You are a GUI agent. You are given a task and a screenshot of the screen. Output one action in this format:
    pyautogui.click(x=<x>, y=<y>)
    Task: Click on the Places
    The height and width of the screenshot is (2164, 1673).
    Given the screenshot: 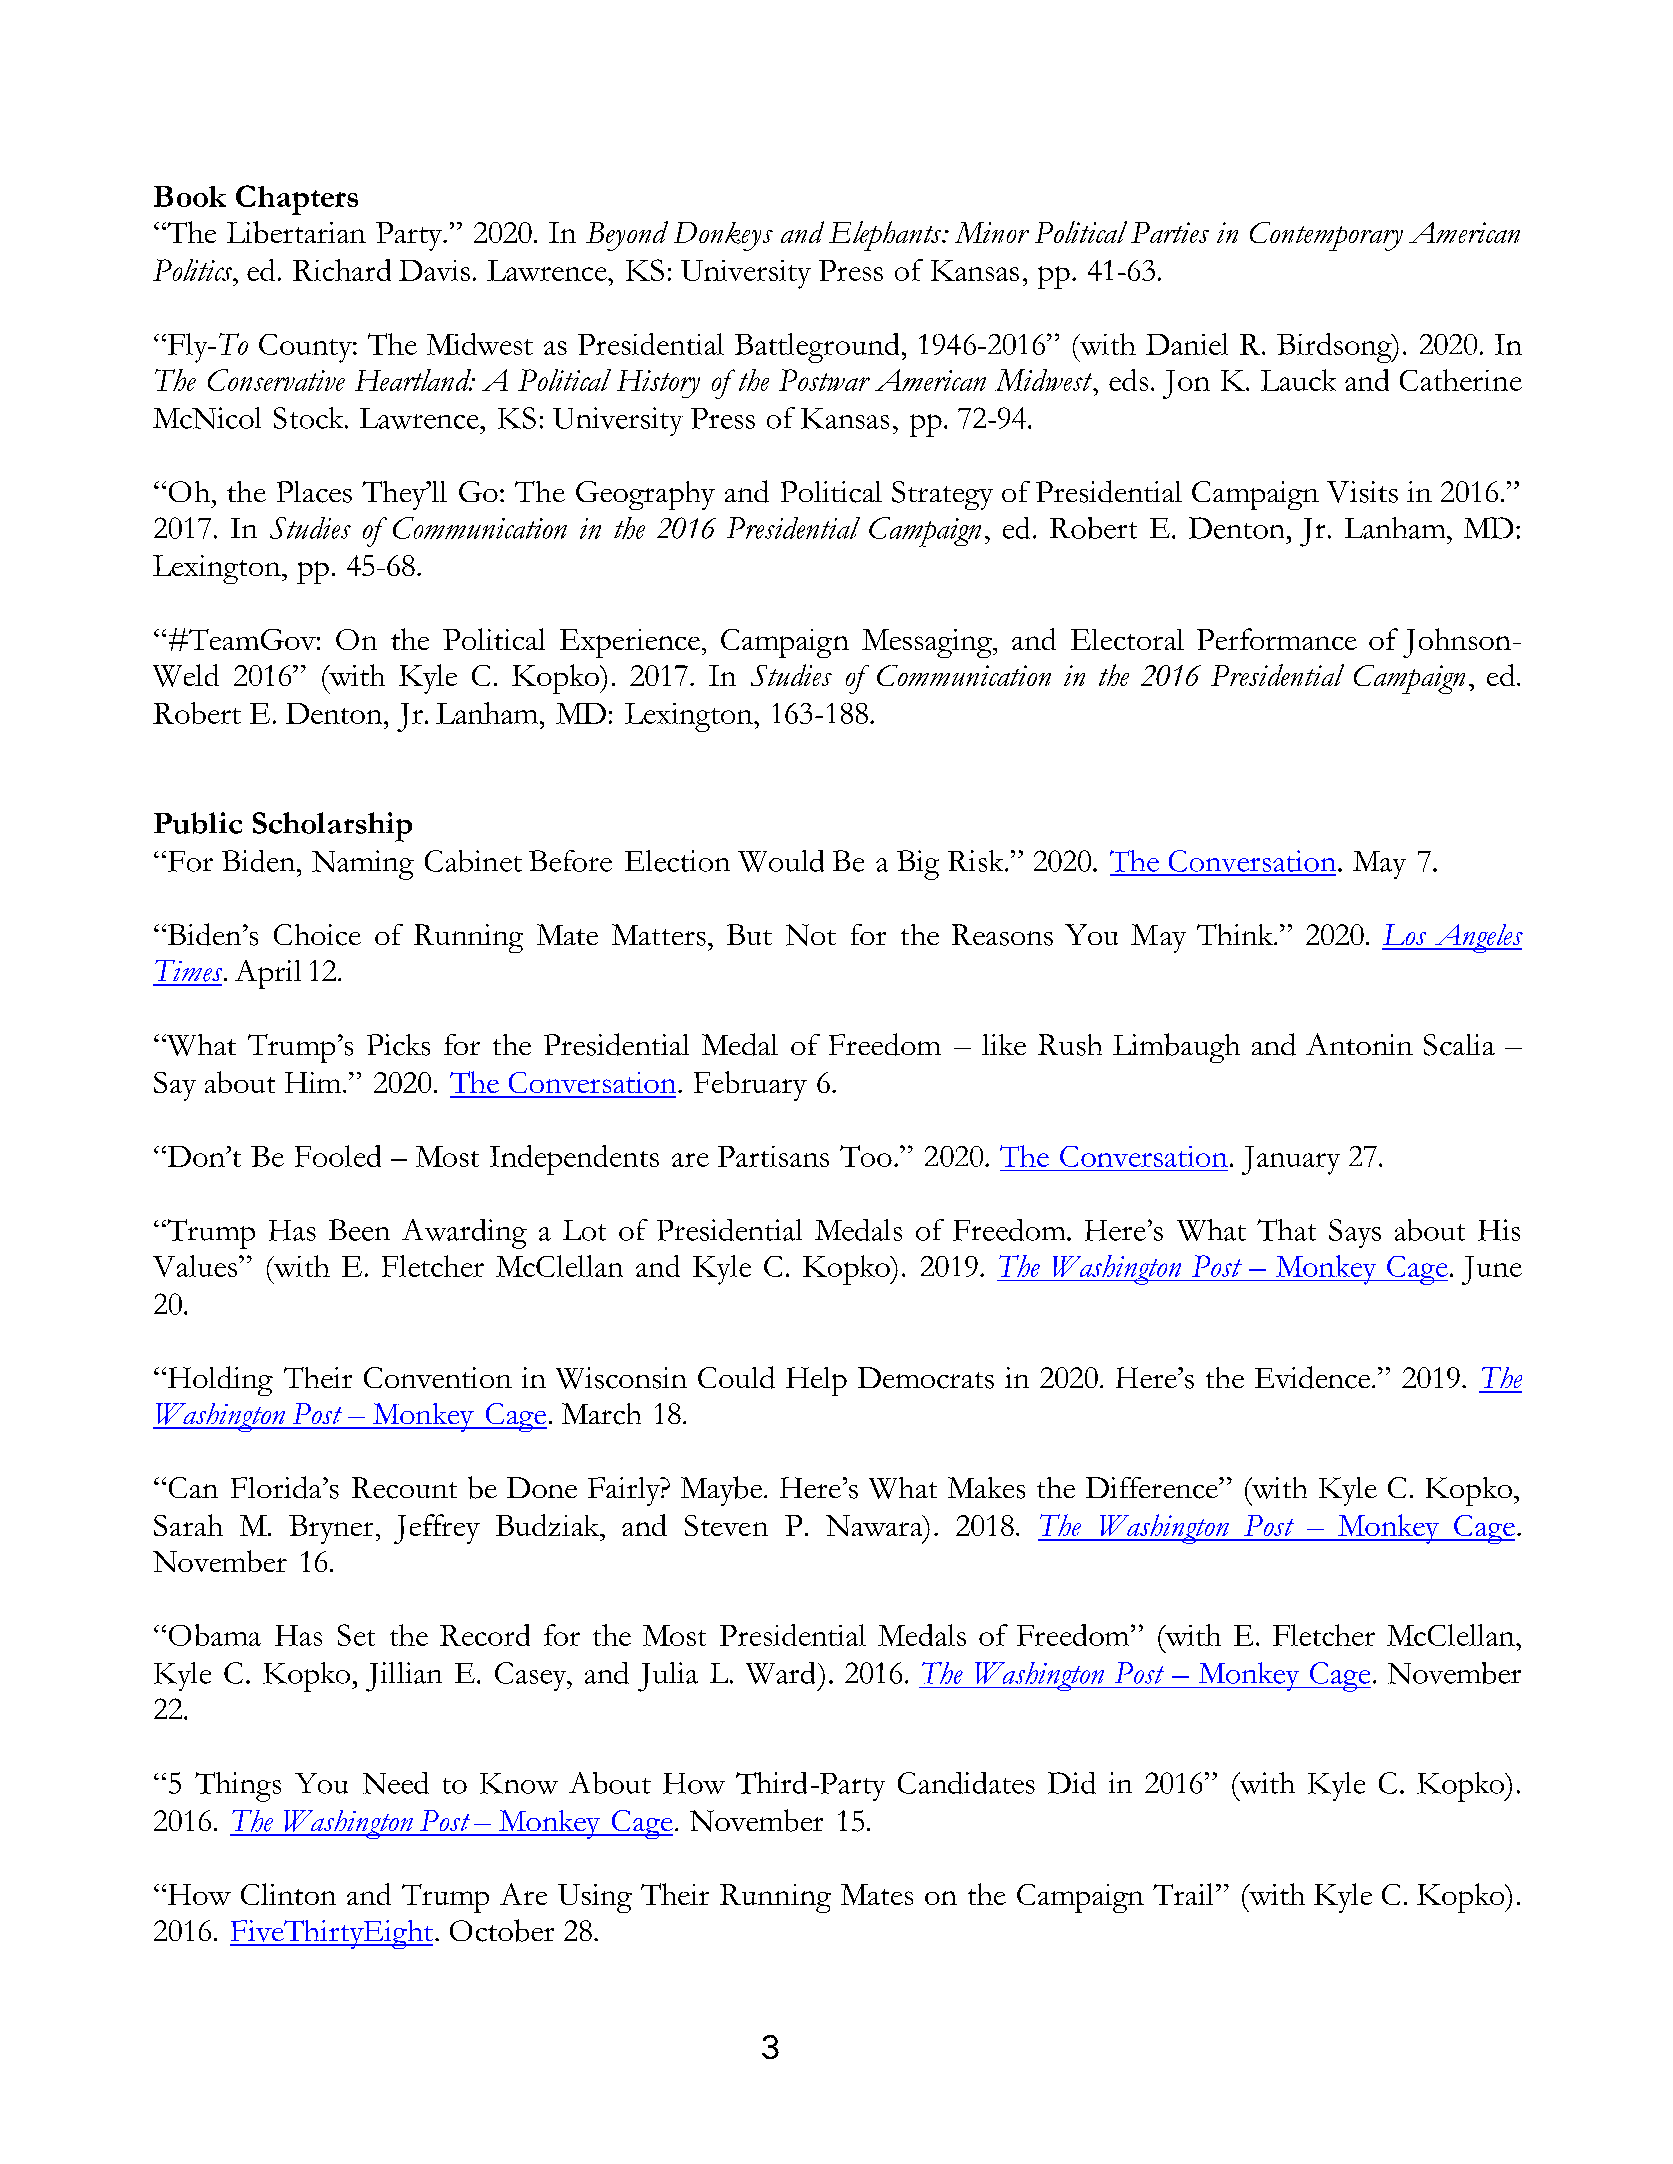 What is the action you would take?
    pyautogui.click(x=314, y=492)
